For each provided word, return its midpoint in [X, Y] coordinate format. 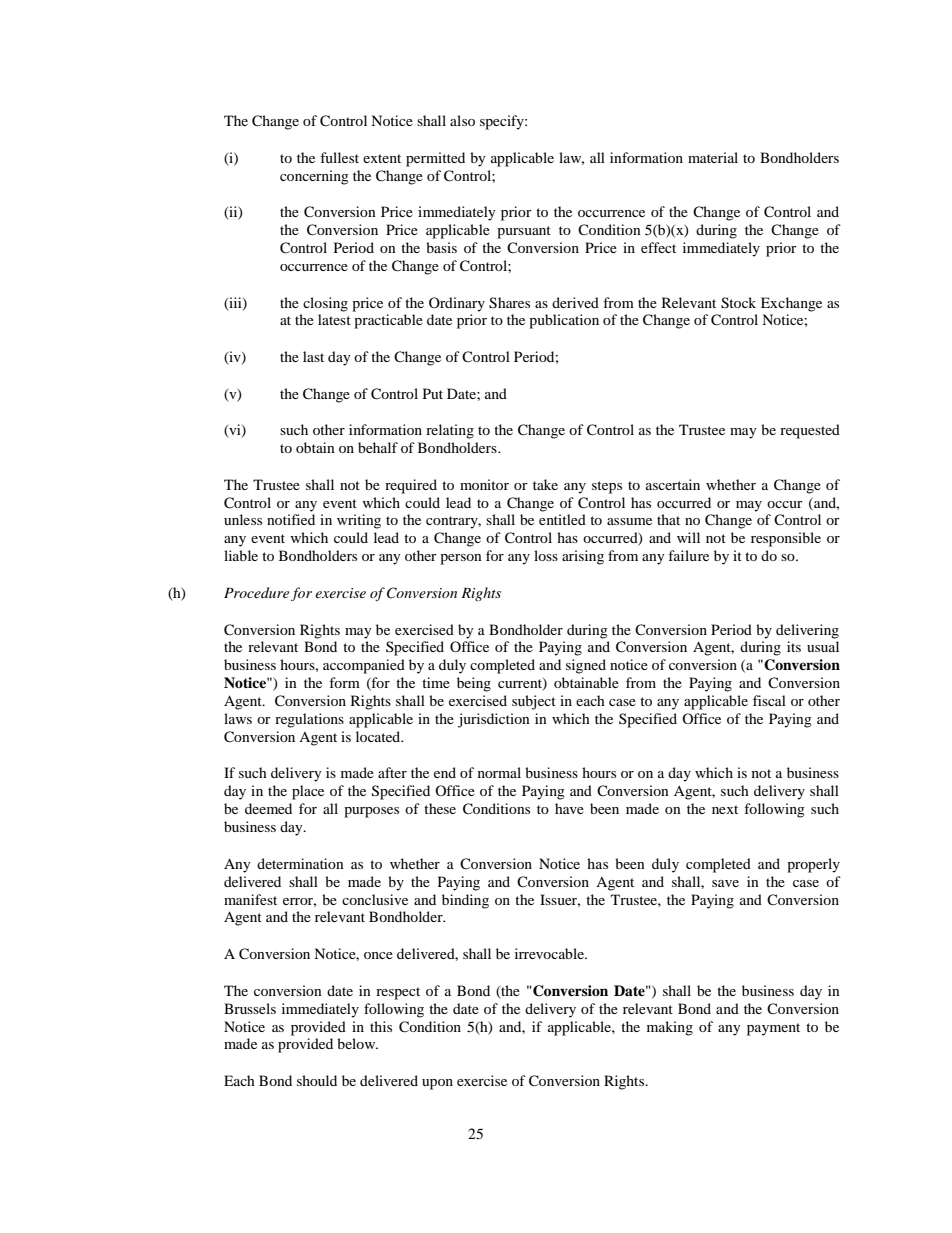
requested [810, 431]
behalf [378, 447]
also [462, 120]
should [317, 1080]
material [713, 157]
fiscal [769, 700]
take [545, 484]
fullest [339, 157]
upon [437, 1084]
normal [499, 772]
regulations [309, 720]
